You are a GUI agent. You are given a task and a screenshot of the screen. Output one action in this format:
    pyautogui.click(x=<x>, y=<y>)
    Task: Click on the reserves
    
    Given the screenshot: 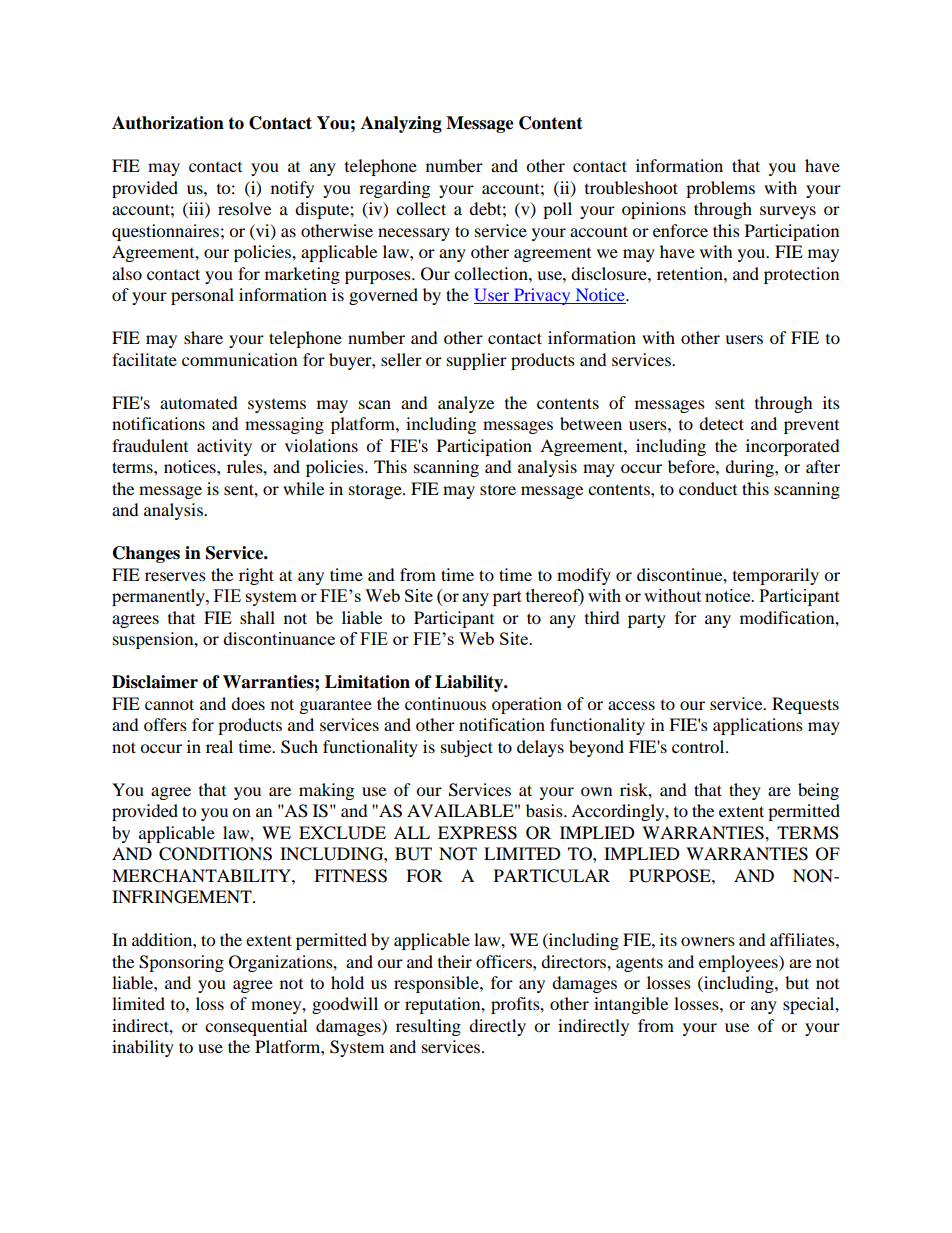 What is the action you would take?
    pyautogui.click(x=175, y=576)
